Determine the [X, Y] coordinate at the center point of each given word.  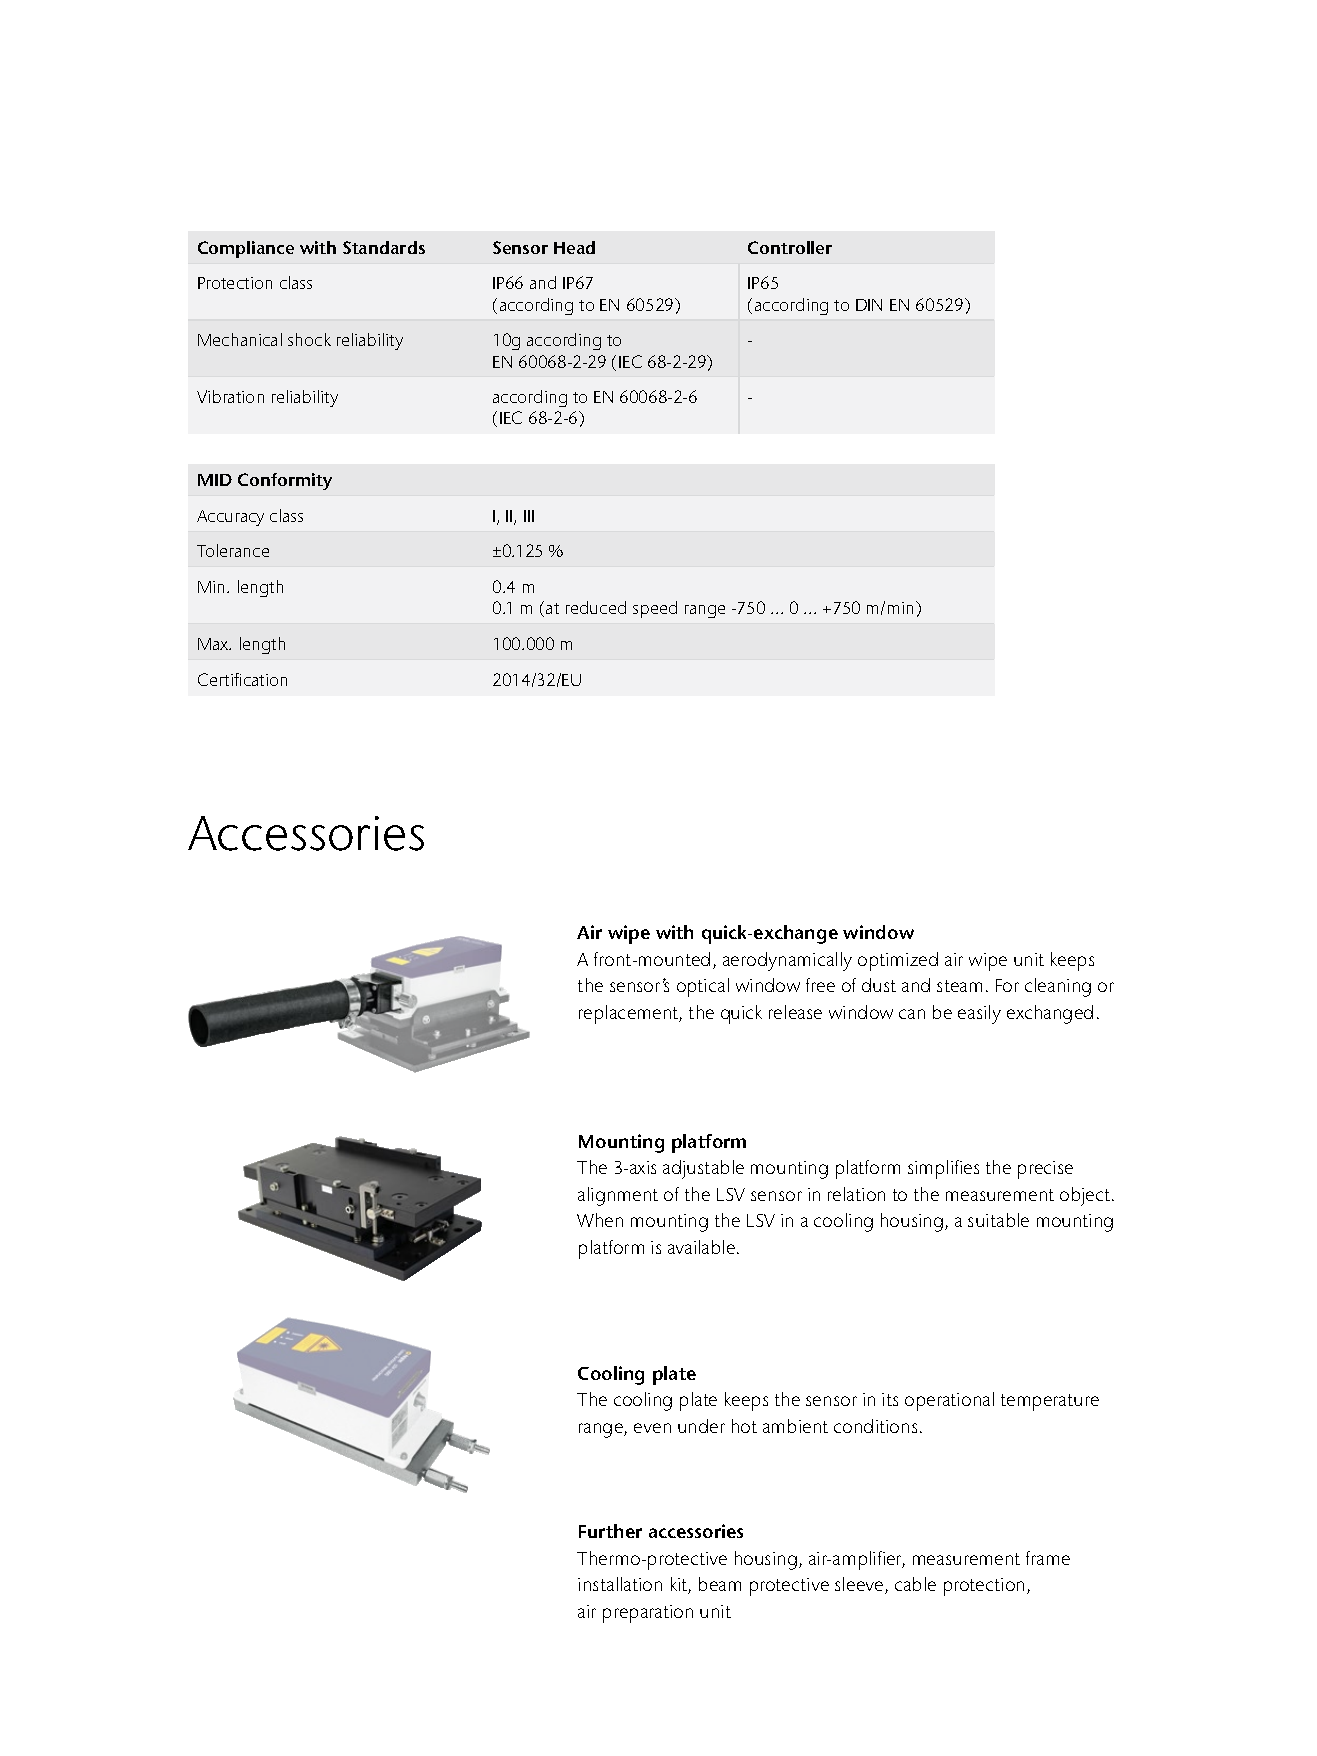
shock [309, 339]
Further [610, 1531]
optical [703, 987]
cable [915, 1584]
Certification [242, 679]
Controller [790, 247]
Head [574, 247]
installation [620, 1584]
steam [959, 986]
